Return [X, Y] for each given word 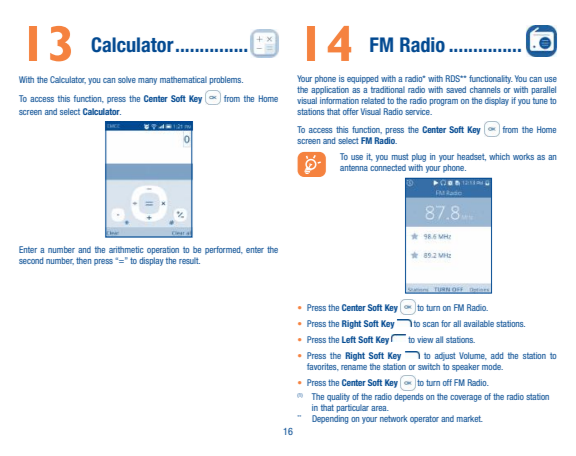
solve [127, 79]
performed [224, 250]
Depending [330, 419]
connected [388, 167]
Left [349, 339]
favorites [323, 367]
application [330, 90]
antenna [354, 168]
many [147, 81]
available [479, 323]
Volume [473, 356]
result [189, 260]
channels [485, 89]
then [83, 260]
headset [471, 157]
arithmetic [126, 249]
